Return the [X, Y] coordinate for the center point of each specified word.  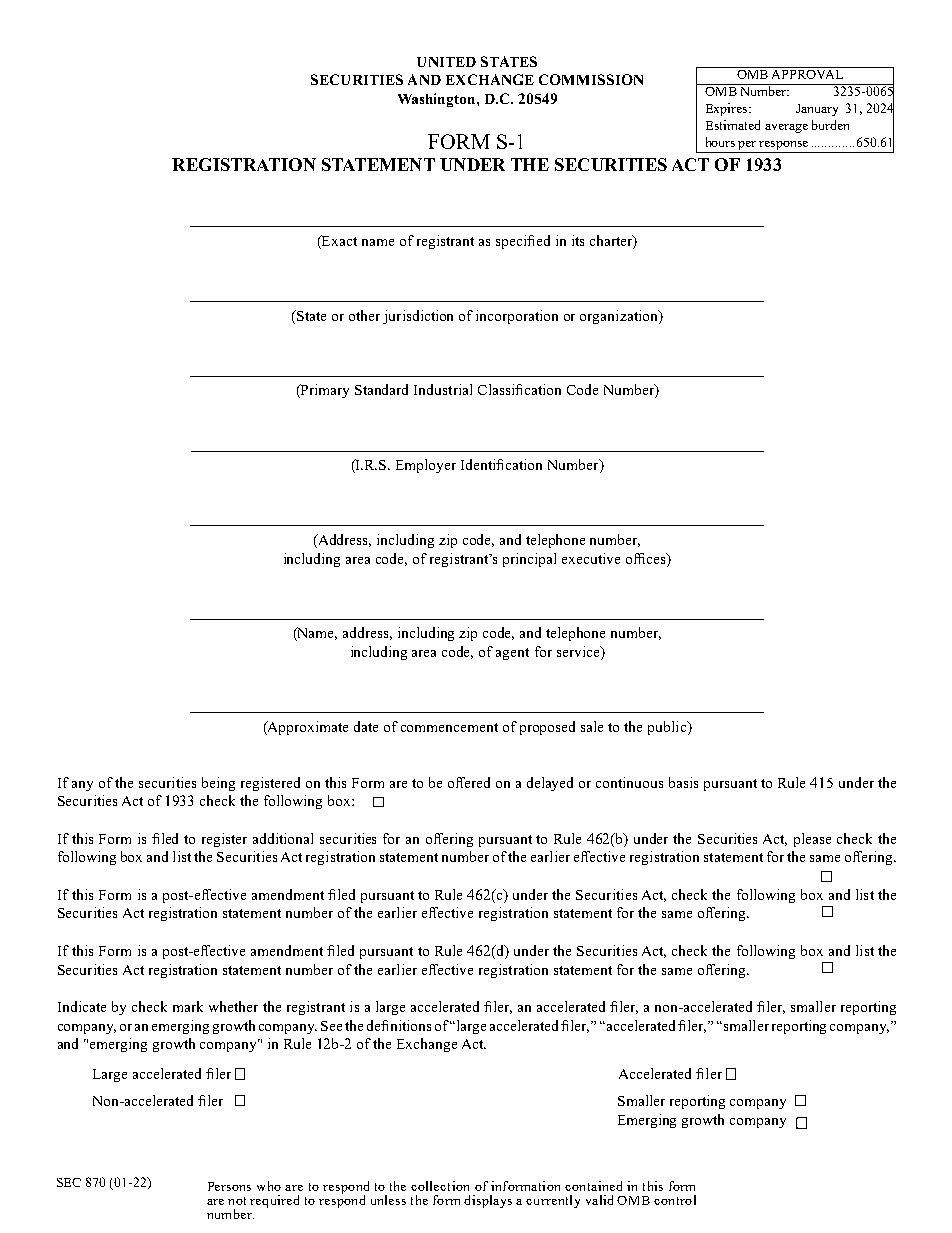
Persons [229, 1186]
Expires [728, 109]
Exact [338, 242]
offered [469, 782]
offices [647, 558]
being [218, 784]
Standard [381, 389]
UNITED [446, 62]
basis [683, 782]
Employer [426, 466]
